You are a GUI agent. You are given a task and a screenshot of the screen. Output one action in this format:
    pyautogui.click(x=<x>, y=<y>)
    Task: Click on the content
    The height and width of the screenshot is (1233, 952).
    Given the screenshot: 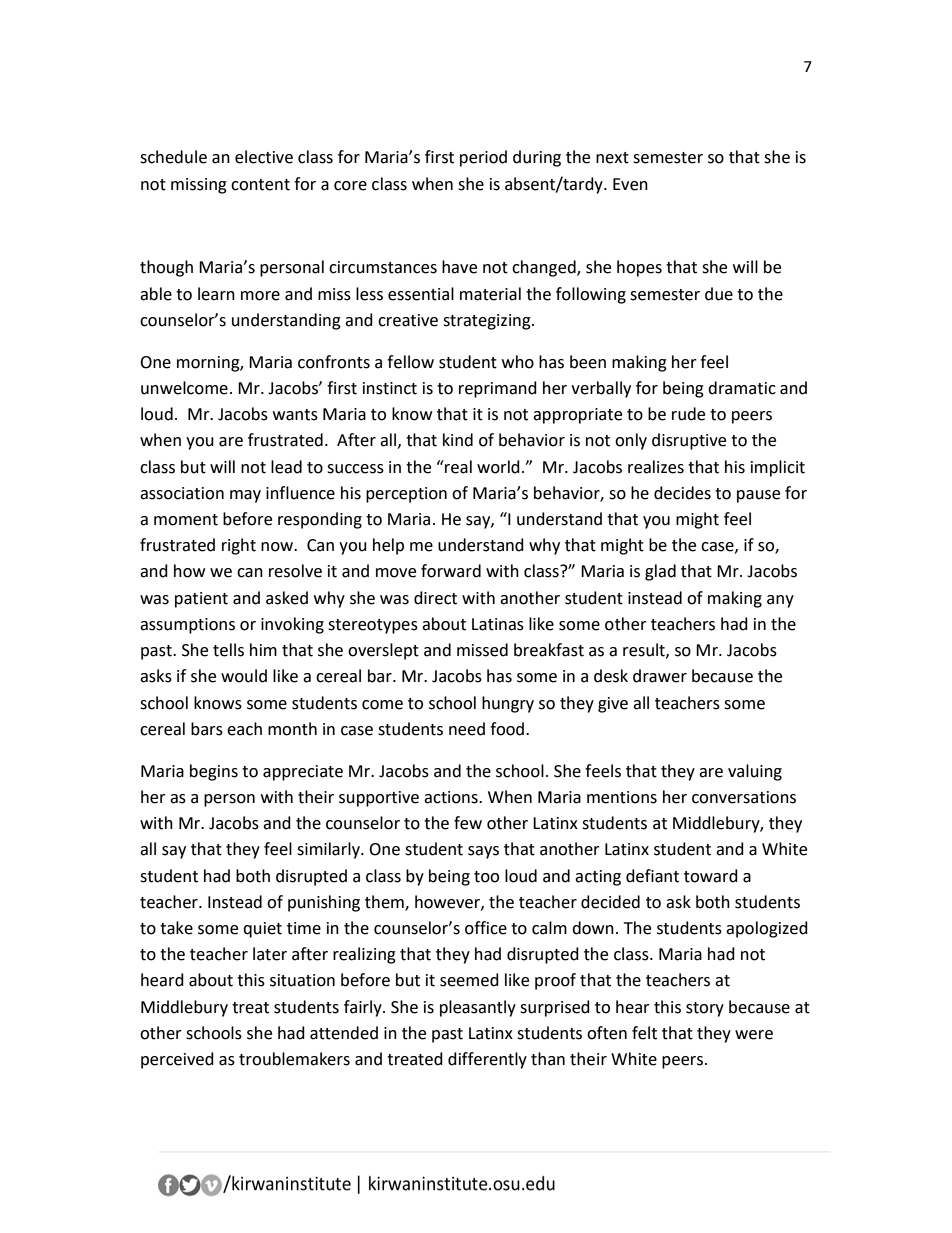 What is the action you would take?
    pyautogui.click(x=260, y=185)
